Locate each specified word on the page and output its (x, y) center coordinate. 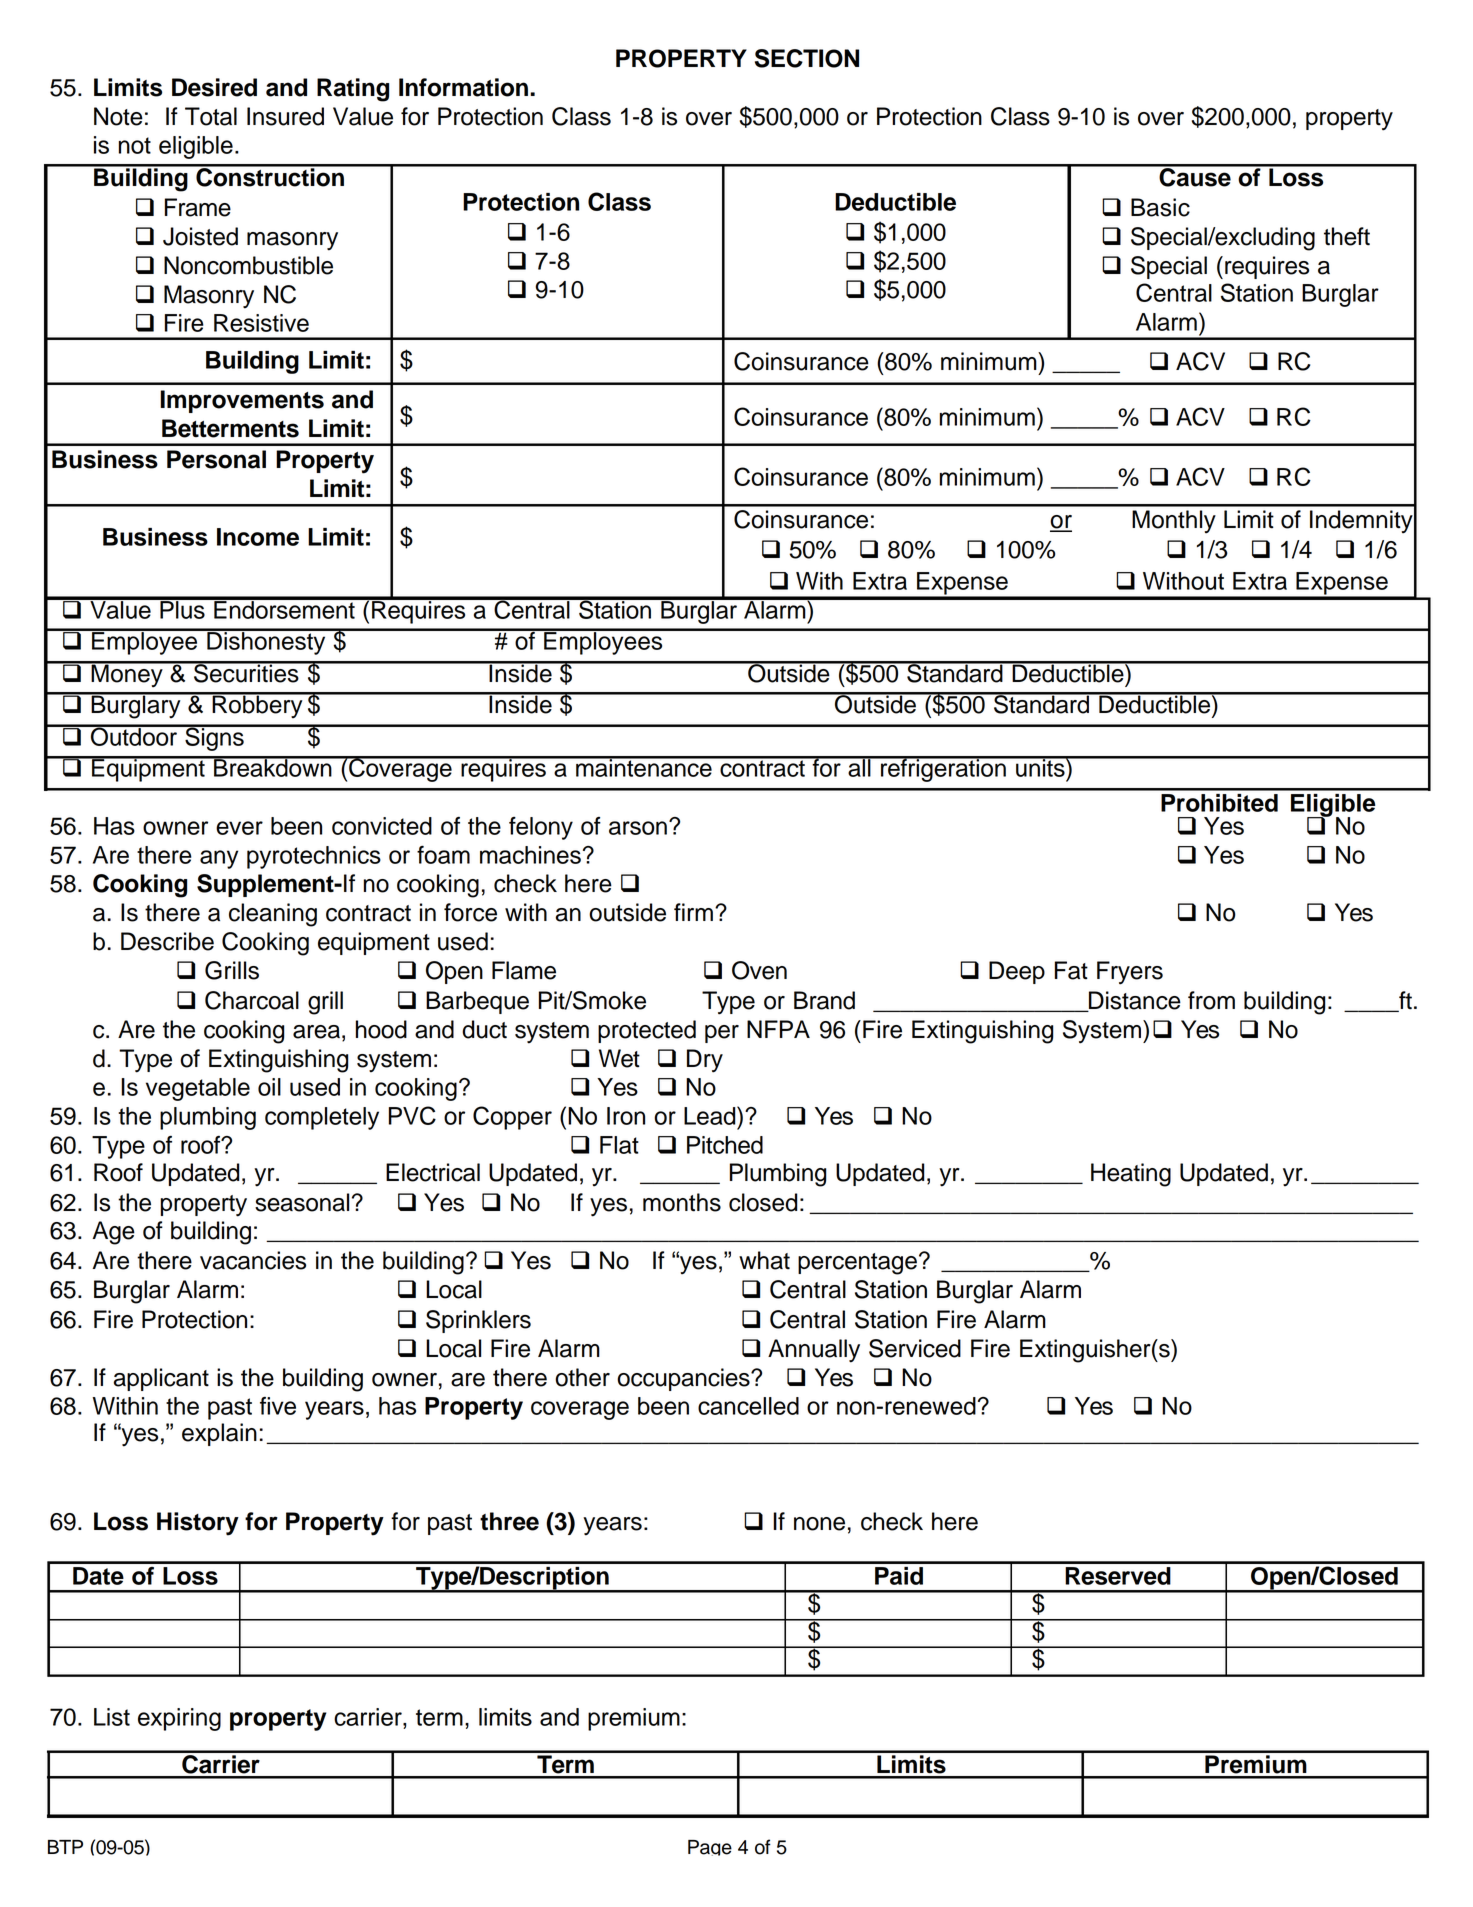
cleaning (273, 915)
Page (710, 1848)
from (1211, 1000)
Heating (1131, 1175)
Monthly (1174, 522)
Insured (285, 116)
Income (258, 537)
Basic (1160, 207)
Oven (759, 970)
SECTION (807, 58)
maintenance (644, 767)
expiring (179, 1719)
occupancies (684, 1379)
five (278, 1406)
